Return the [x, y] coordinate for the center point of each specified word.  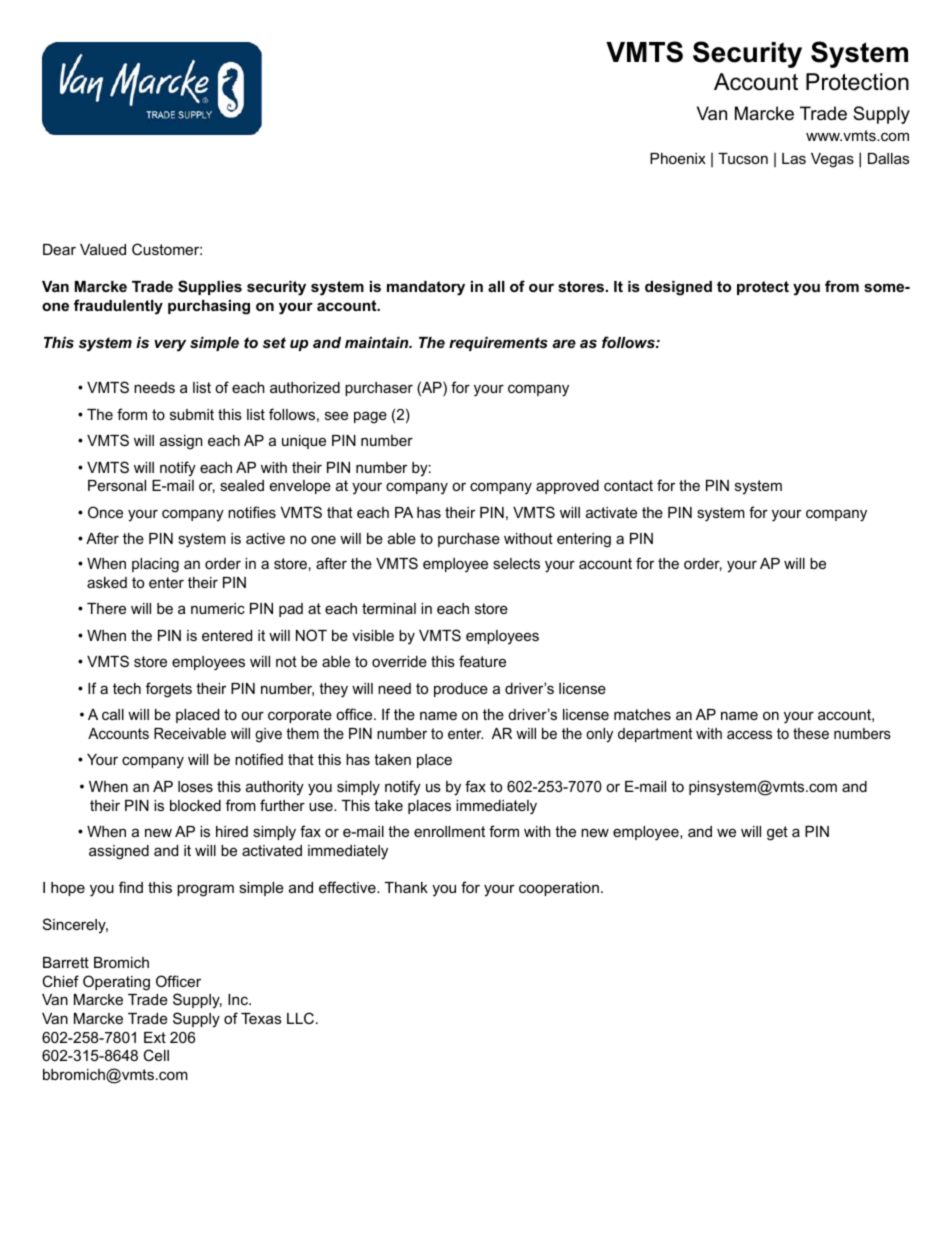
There [106, 608]
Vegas [832, 160]
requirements [498, 344]
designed [678, 288]
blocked [195, 805]
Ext [155, 1037]
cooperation [559, 889]
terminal [389, 608]
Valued [103, 249]
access [749, 734]
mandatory [426, 288]
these [811, 733]
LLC [302, 1018]
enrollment [449, 831]
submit [192, 414]
